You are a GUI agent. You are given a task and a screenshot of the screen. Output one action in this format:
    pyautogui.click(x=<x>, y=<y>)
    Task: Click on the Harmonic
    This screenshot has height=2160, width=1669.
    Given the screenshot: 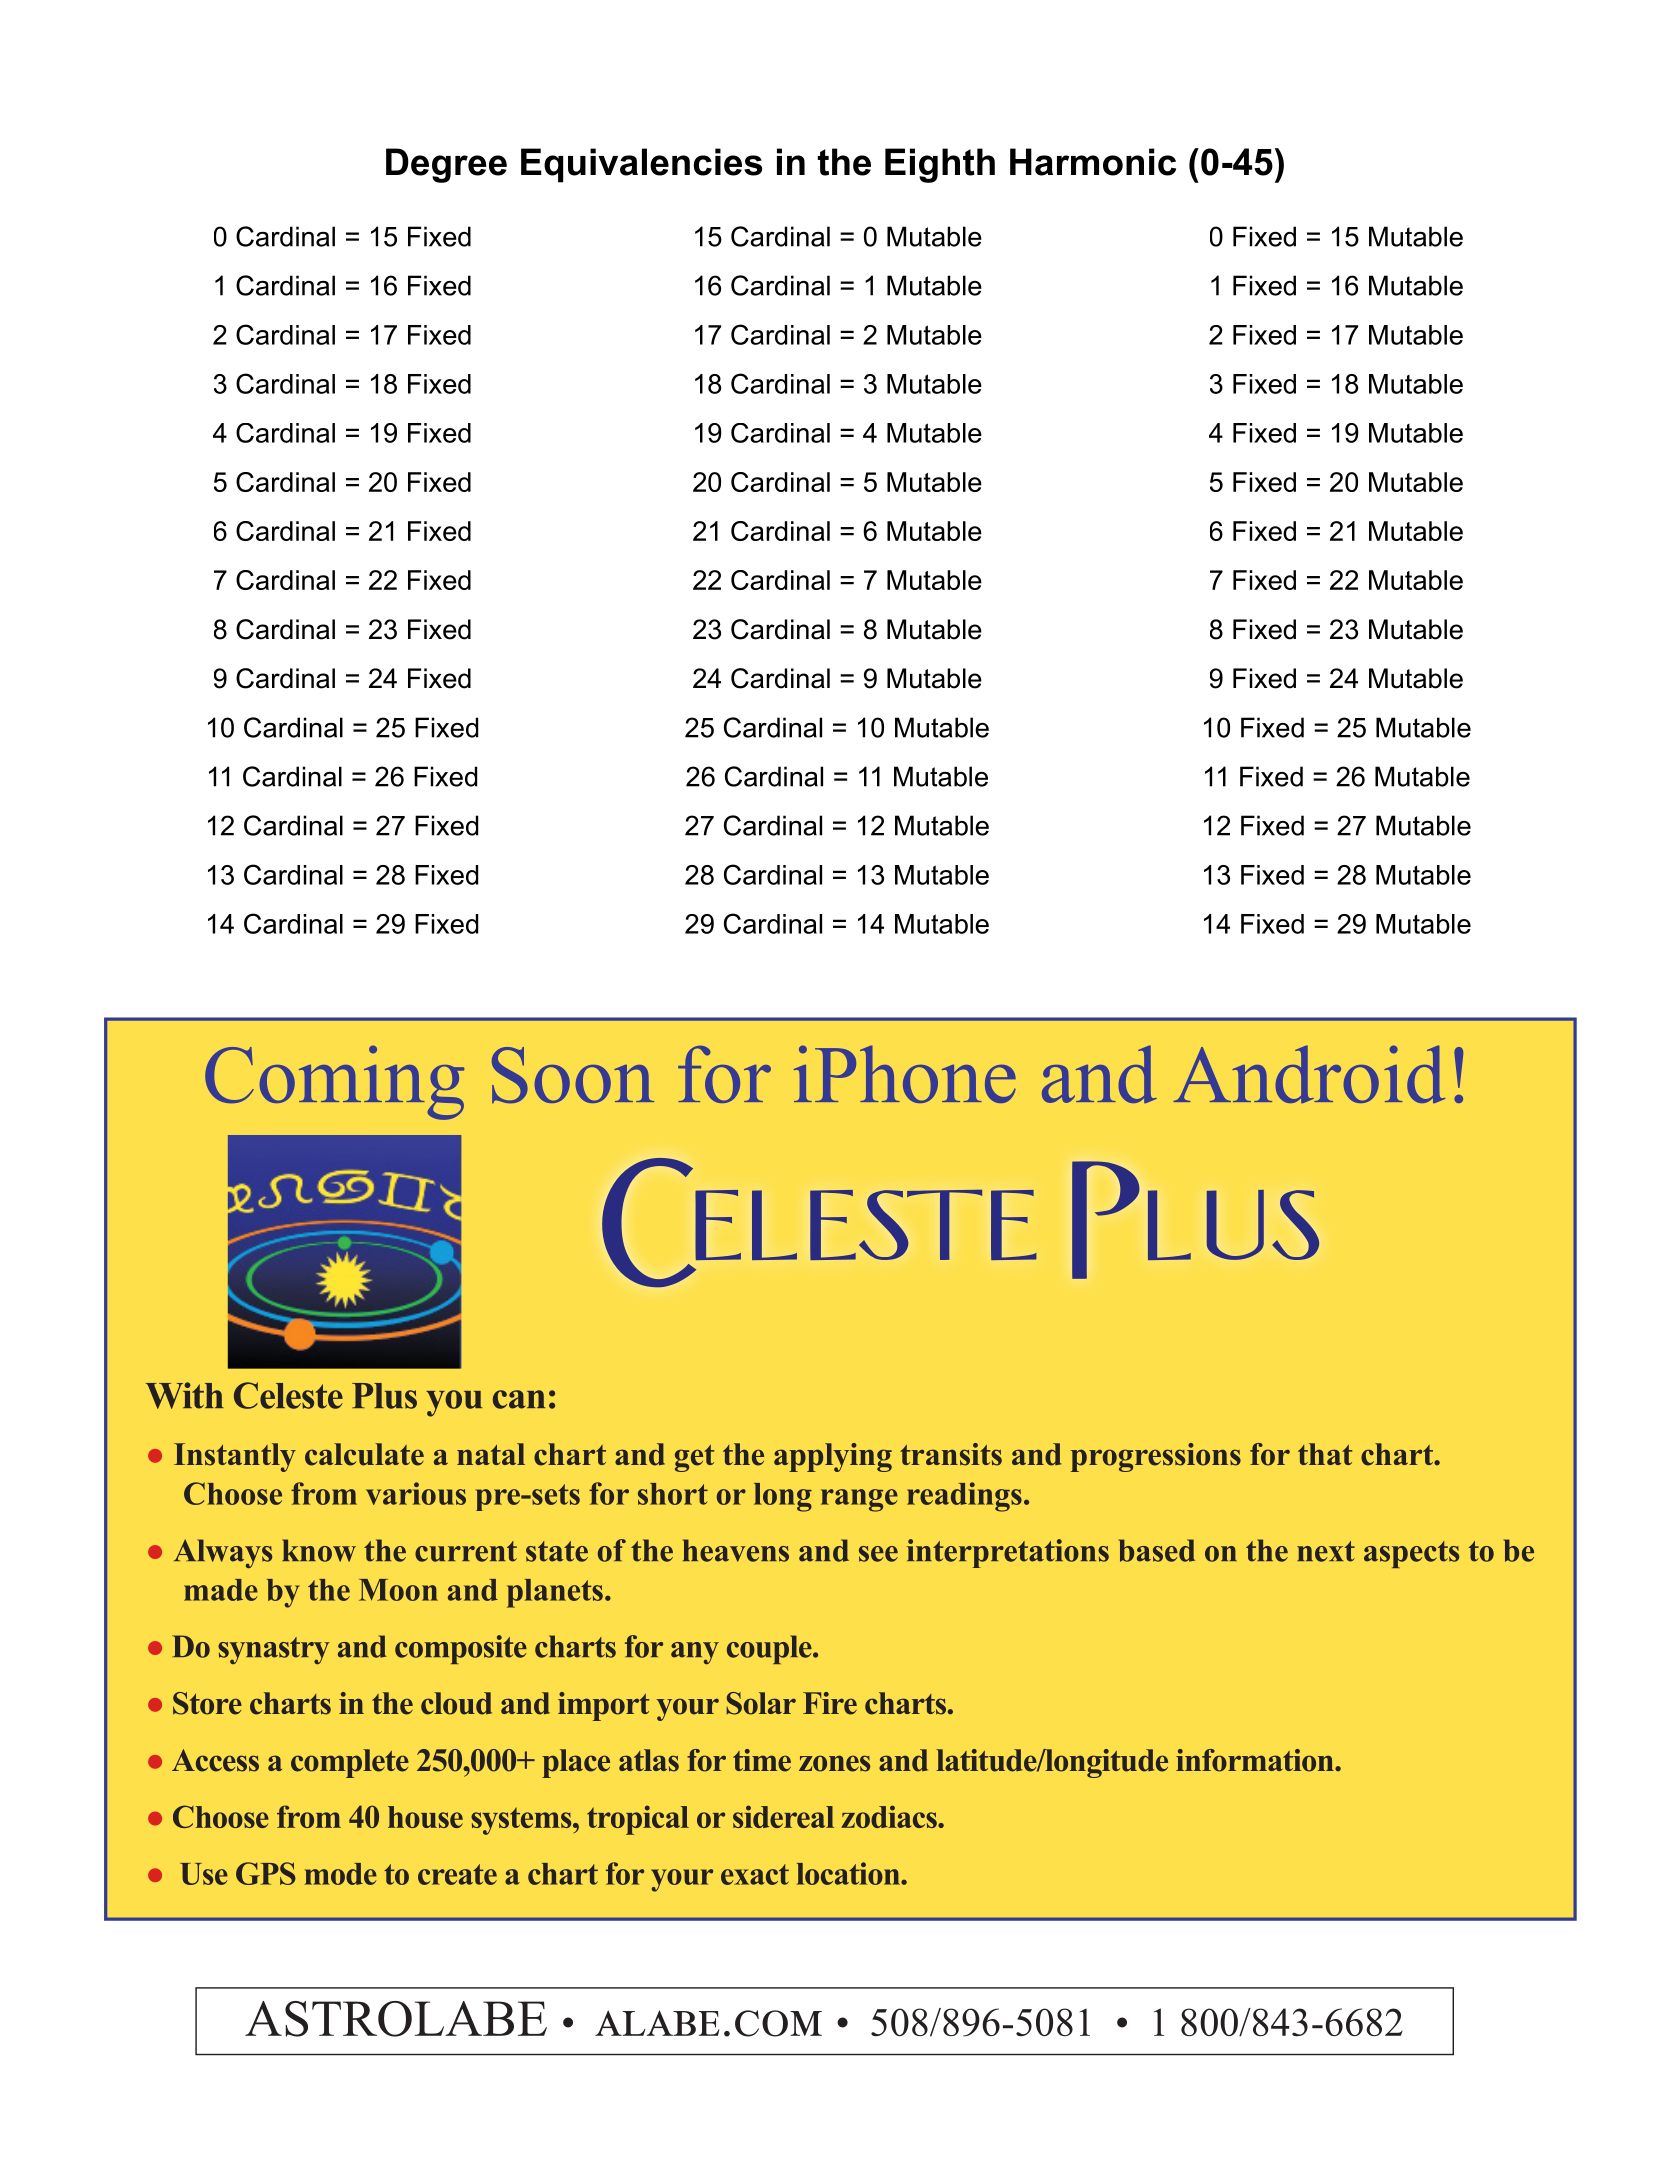 What is the action you would take?
    pyautogui.click(x=1093, y=162)
